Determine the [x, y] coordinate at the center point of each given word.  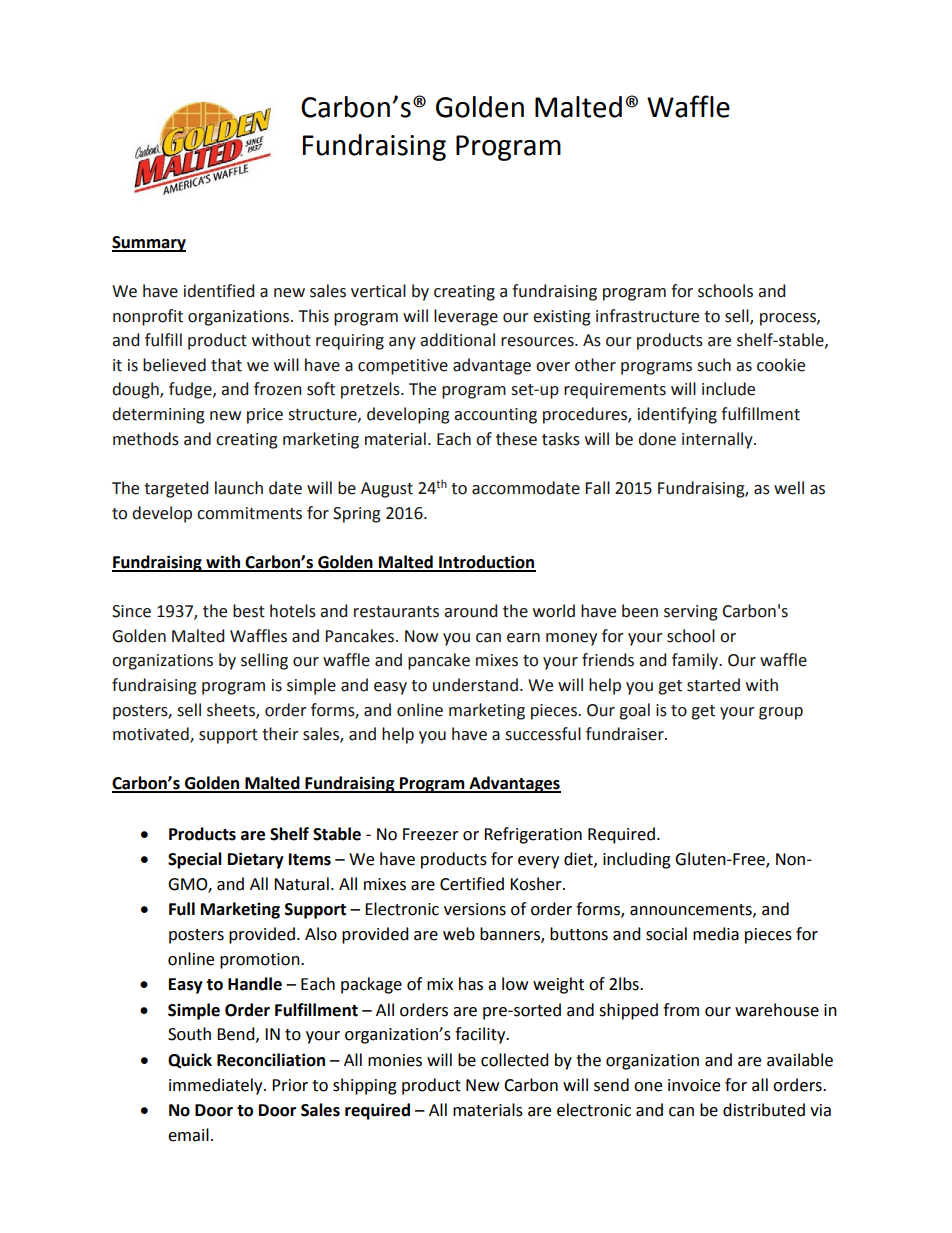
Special [195, 860]
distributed [764, 1110]
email [188, 1135]
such [714, 365]
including [637, 860]
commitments [249, 513]
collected [515, 1060]
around [470, 611]
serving [691, 613]
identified [219, 291]
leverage [466, 317]
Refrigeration [533, 835]
